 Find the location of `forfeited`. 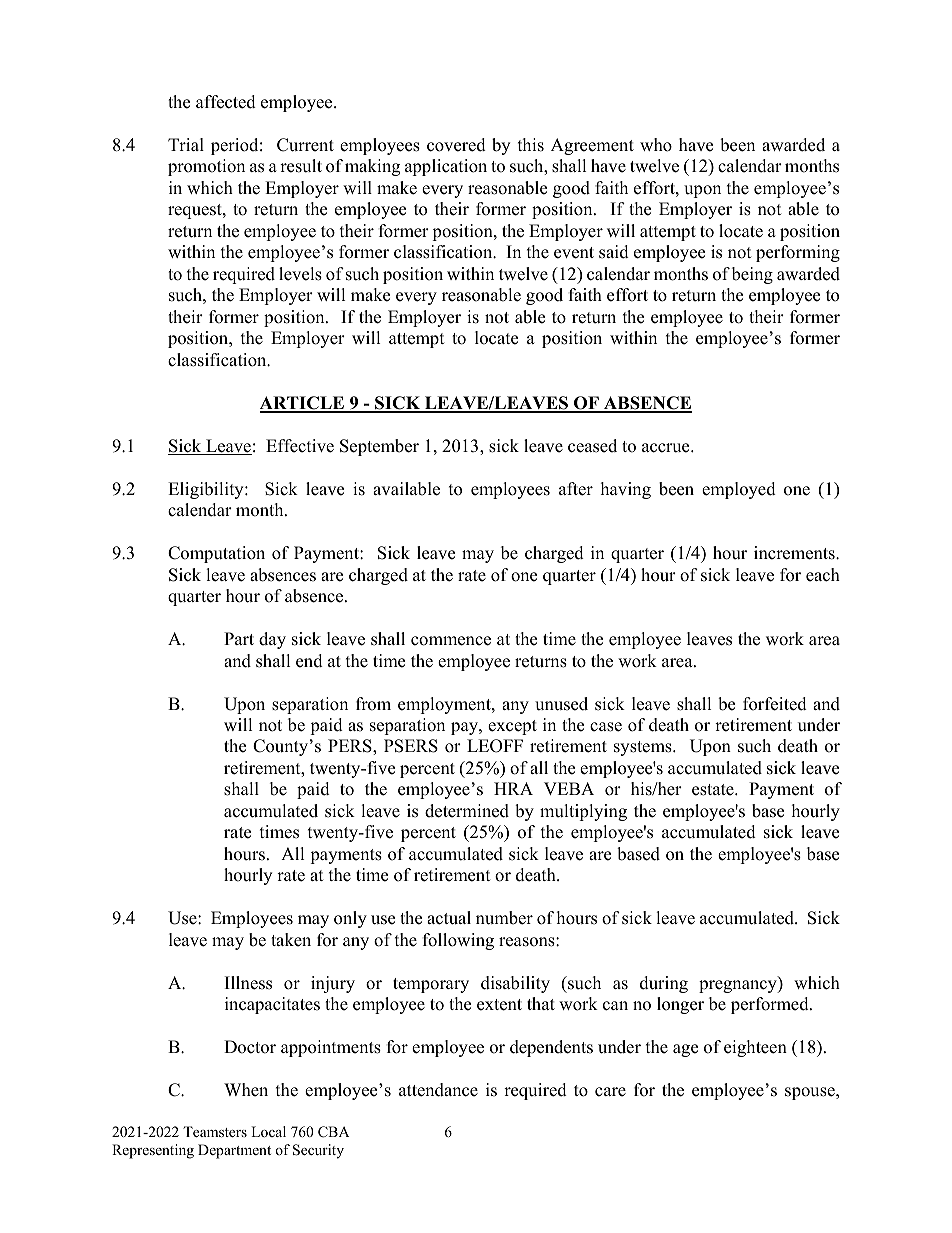

forfeited is located at coordinates (775, 704).
